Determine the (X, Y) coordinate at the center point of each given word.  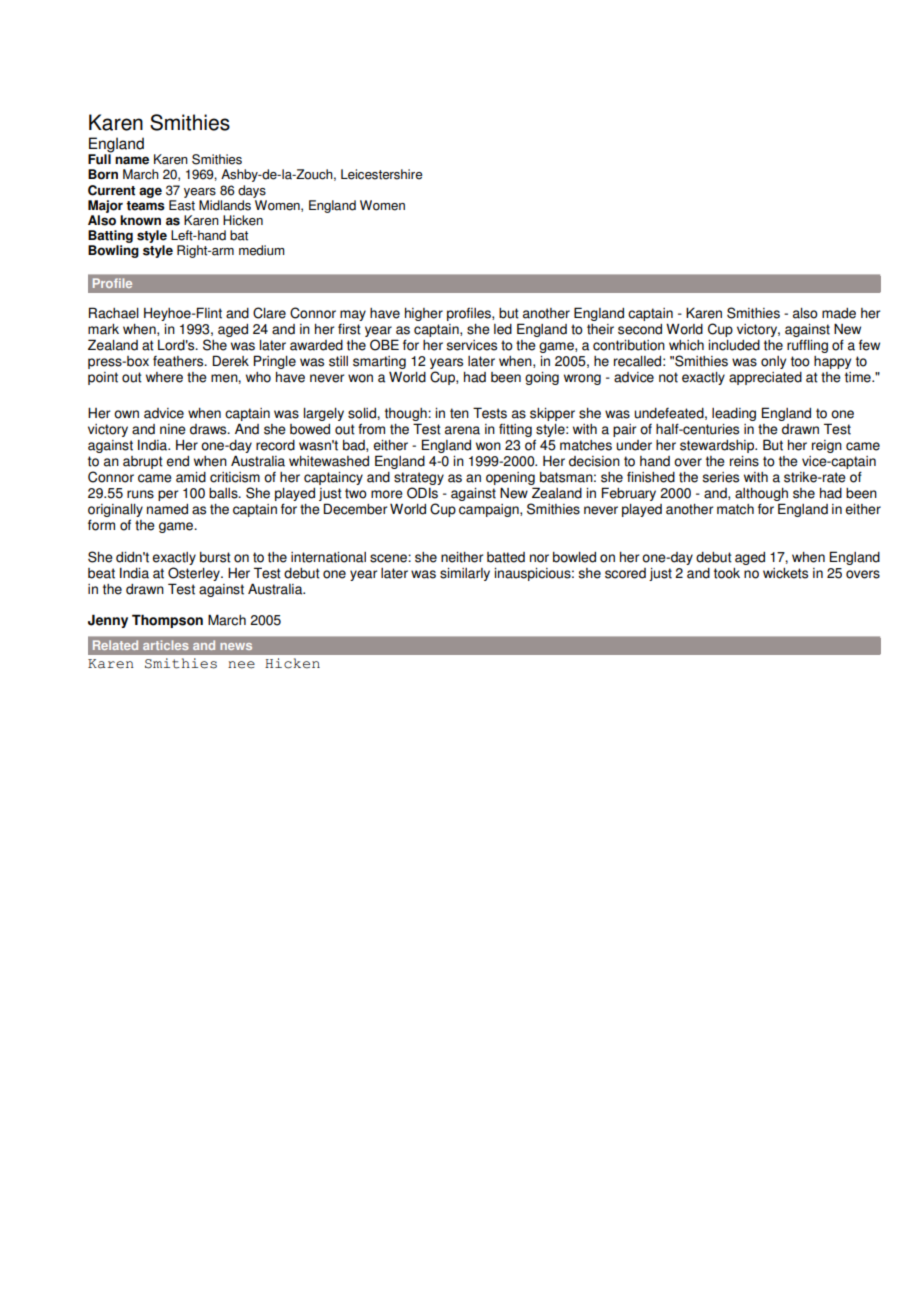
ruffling (807, 346)
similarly (465, 574)
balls (224, 493)
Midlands (225, 205)
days (252, 191)
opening (510, 478)
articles (166, 645)
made (839, 313)
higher (424, 314)
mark (103, 329)
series (720, 477)
